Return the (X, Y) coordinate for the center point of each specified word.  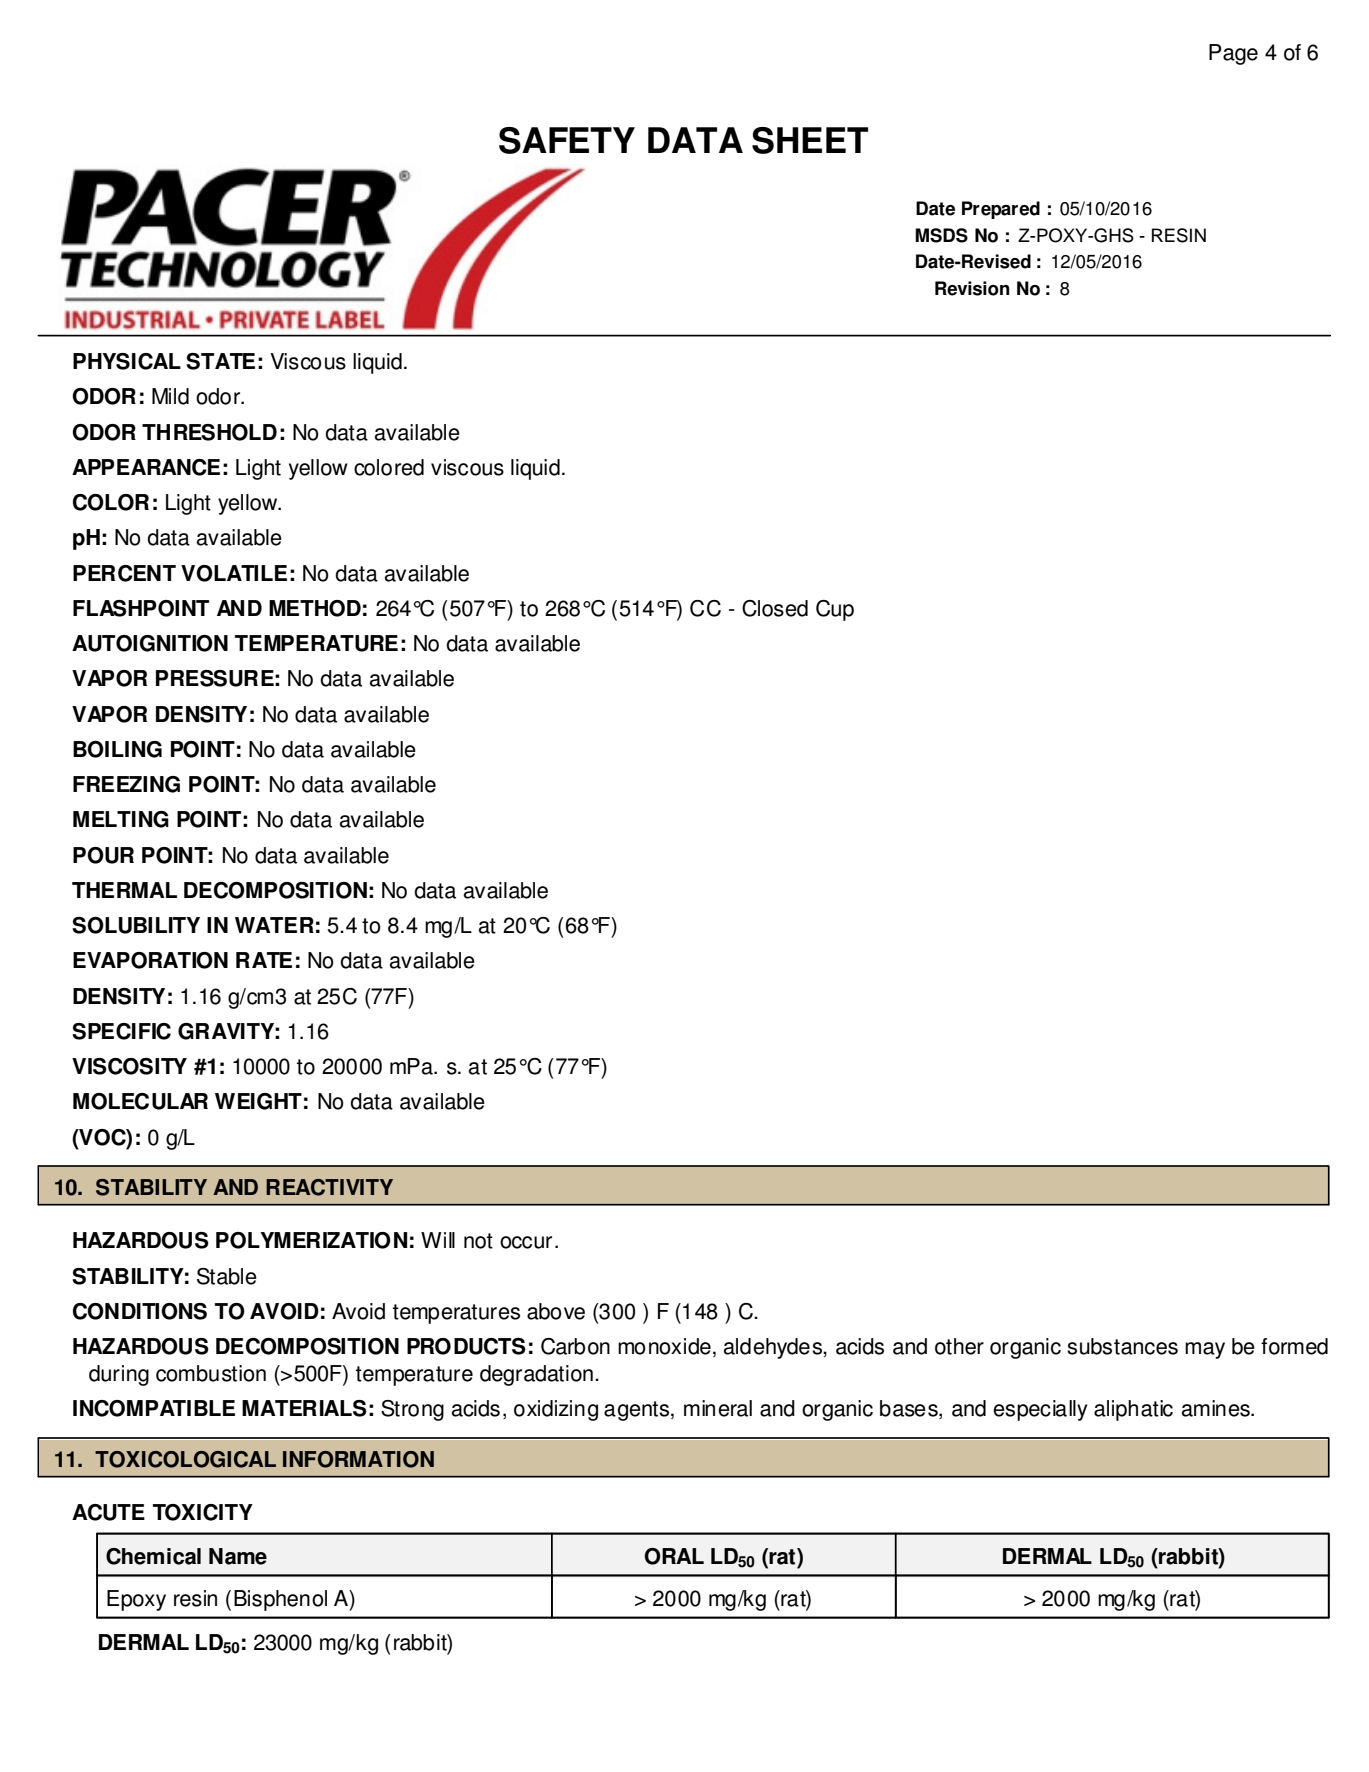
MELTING (121, 819)
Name (238, 1556)
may (1205, 1350)
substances (1122, 1346)
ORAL (674, 1556)
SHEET (810, 140)
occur (526, 1242)
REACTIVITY (329, 1187)
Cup (835, 610)
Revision (972, 288)
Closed (775, 608)
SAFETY (567, 140)
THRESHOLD (209, 432)
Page (1233, 54)
